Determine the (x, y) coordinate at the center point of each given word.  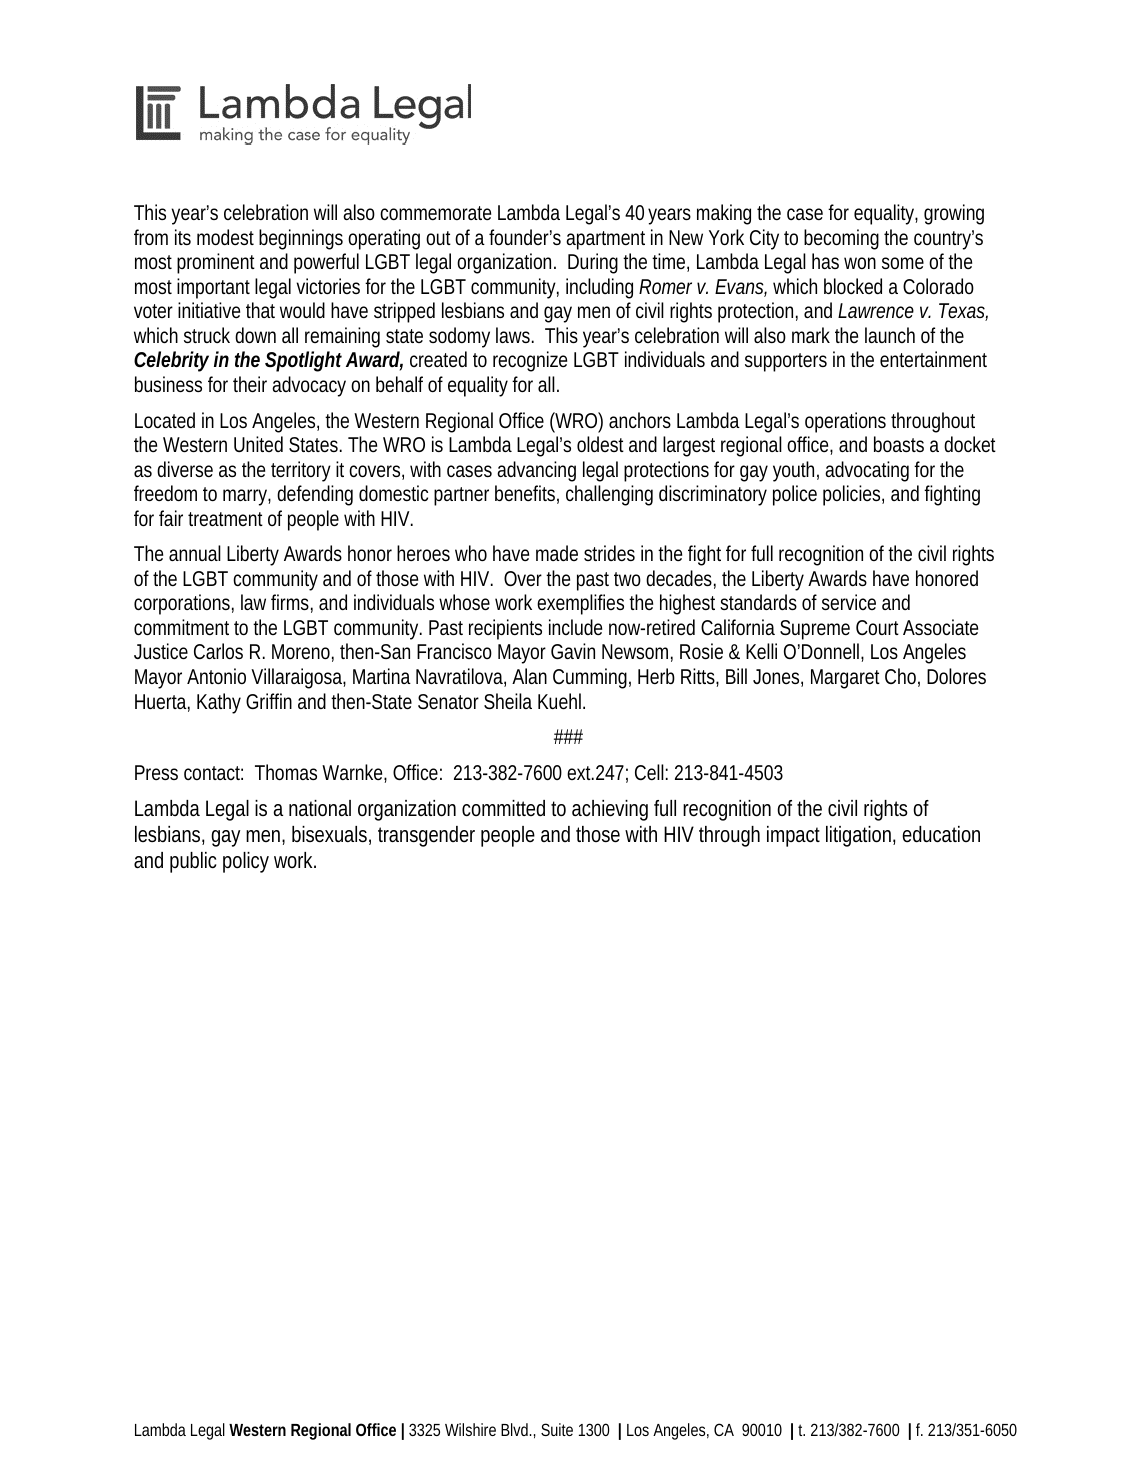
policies (853, 495)
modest (225, 237)
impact (793, 836)
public (193, 862)
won (860, 263)
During (593, 263)
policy (246, 862)
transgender (426, 836)
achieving (610, 810)
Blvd (516, 1429)
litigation (860, 836)
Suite (557, 1429)
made (557, 553)
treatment (225, 519)
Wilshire (470, 1429)
